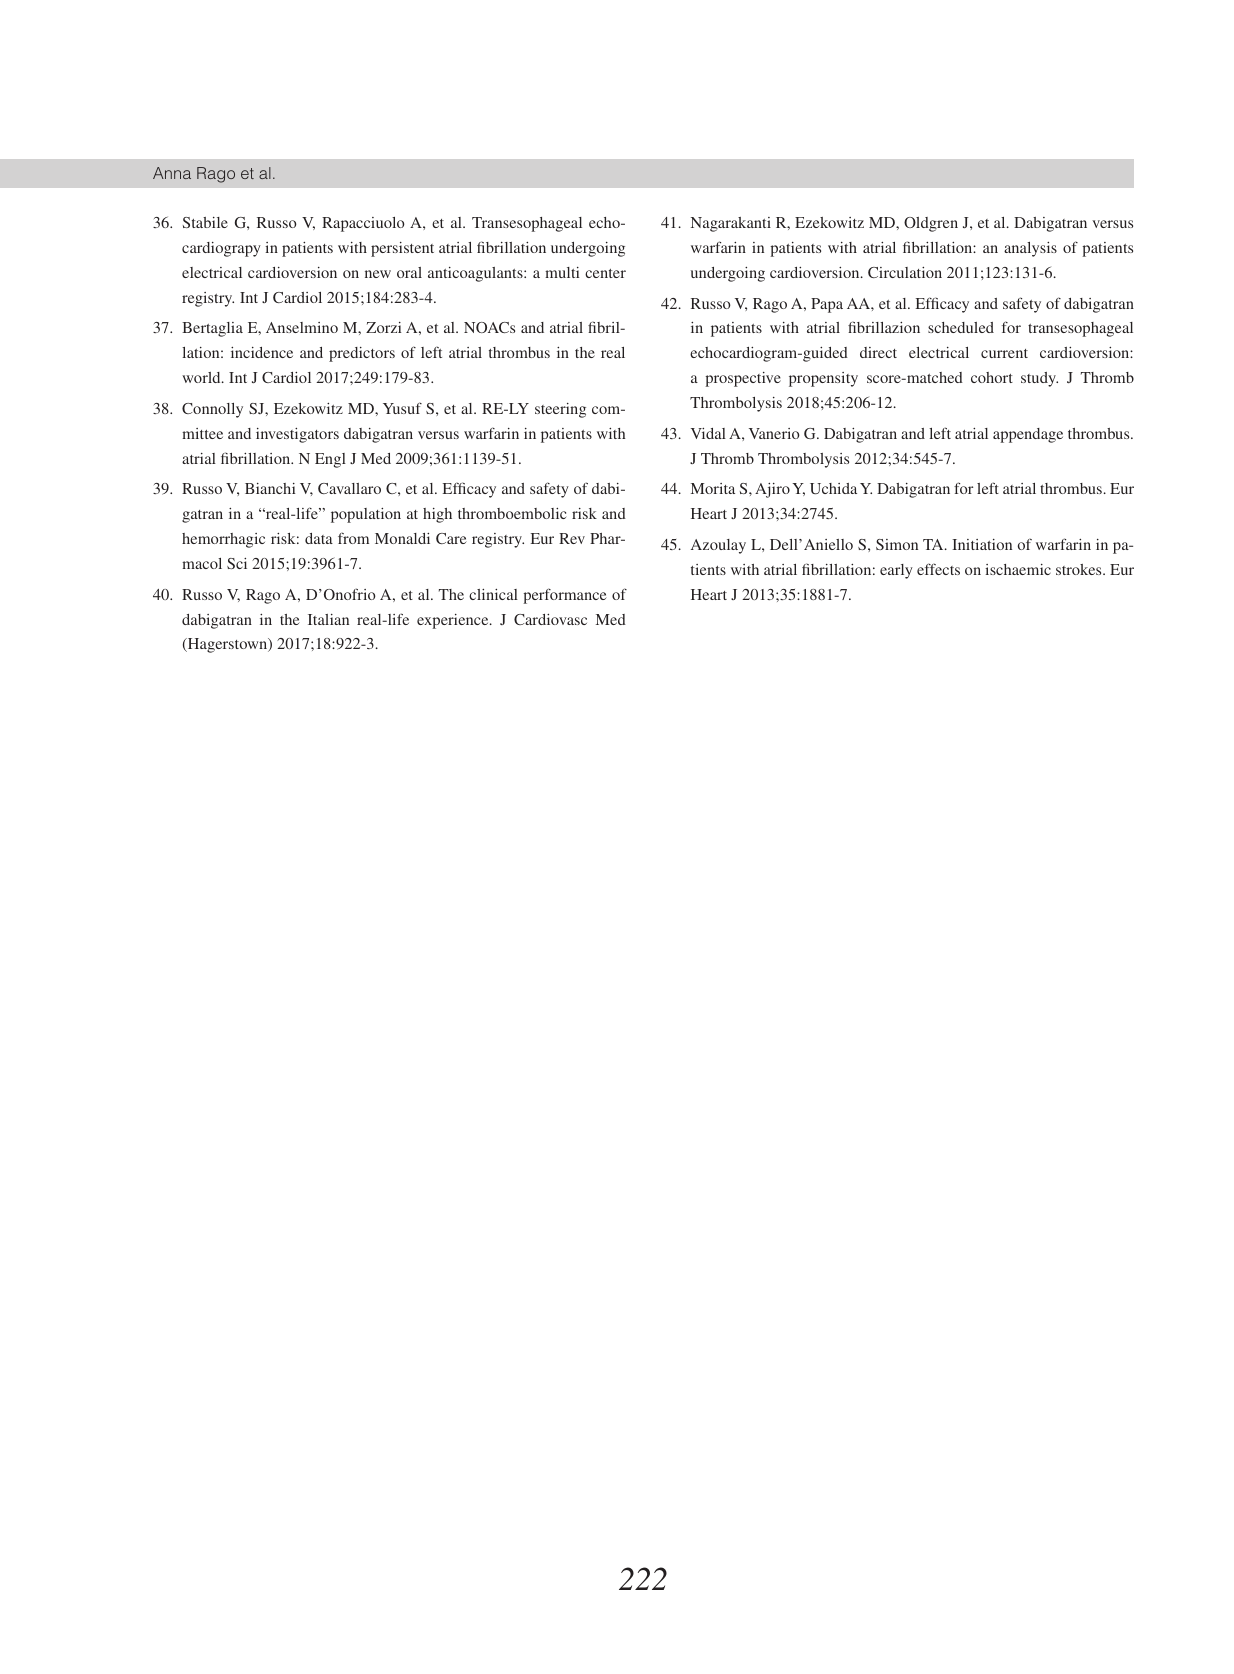  Describe the element at coordinates (1030, 249) in the image. I see `analysis` at that location.
